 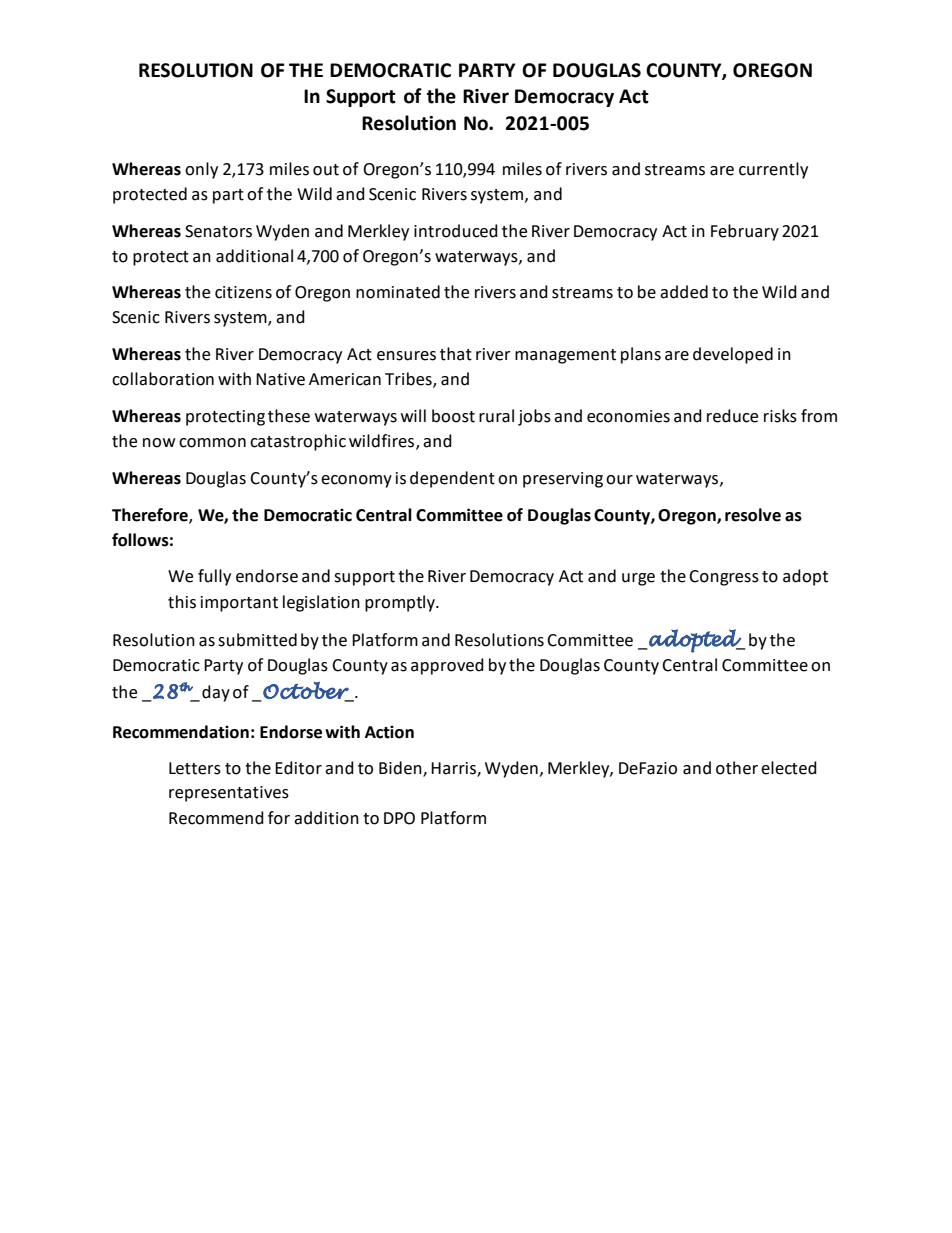 What do you see at coordinates (151, 515) in the screenshot?
I see `Therefore` at bounding box center [151, 515].
